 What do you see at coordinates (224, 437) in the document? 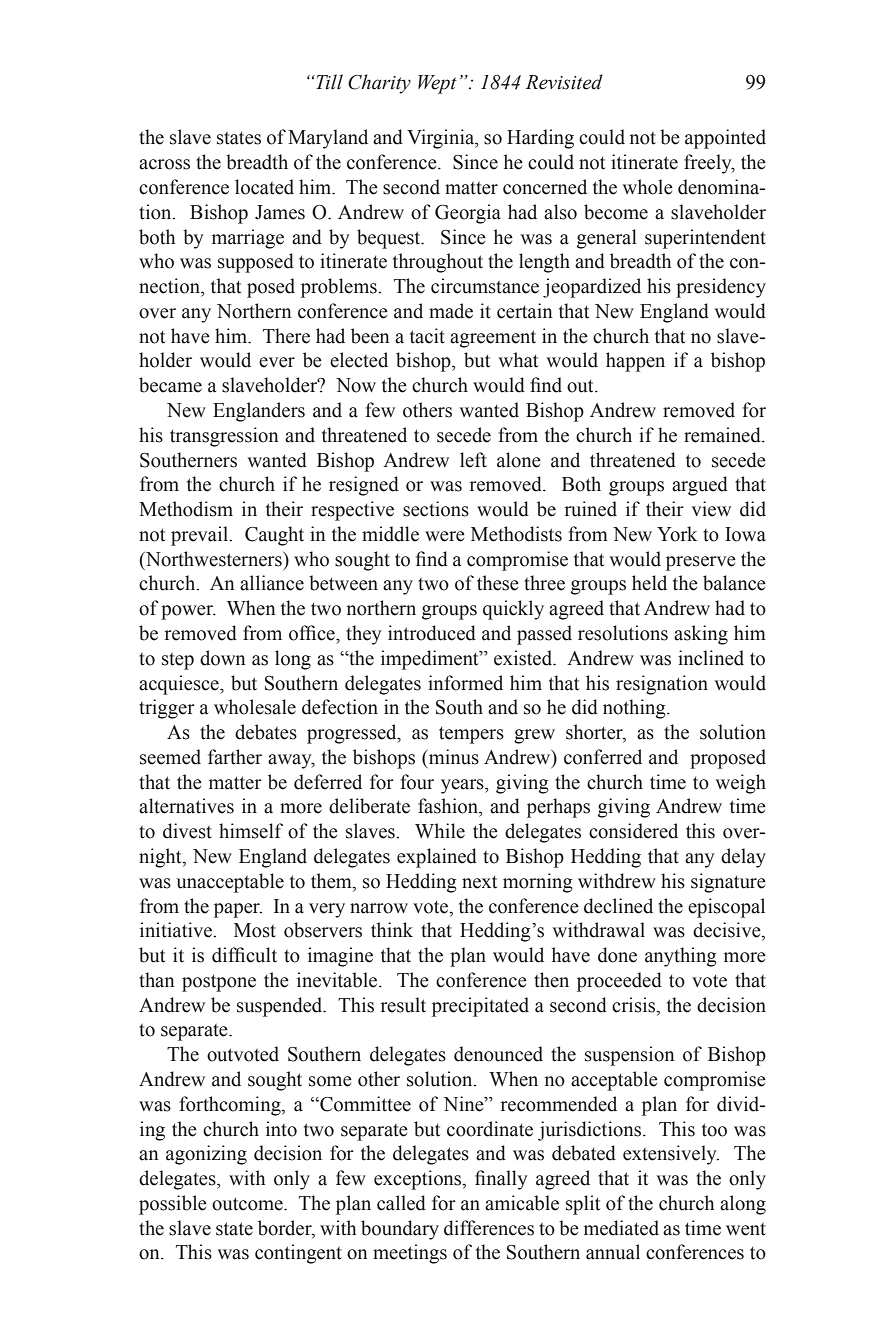
I see `transgression` at bounding box center [224, 437].
